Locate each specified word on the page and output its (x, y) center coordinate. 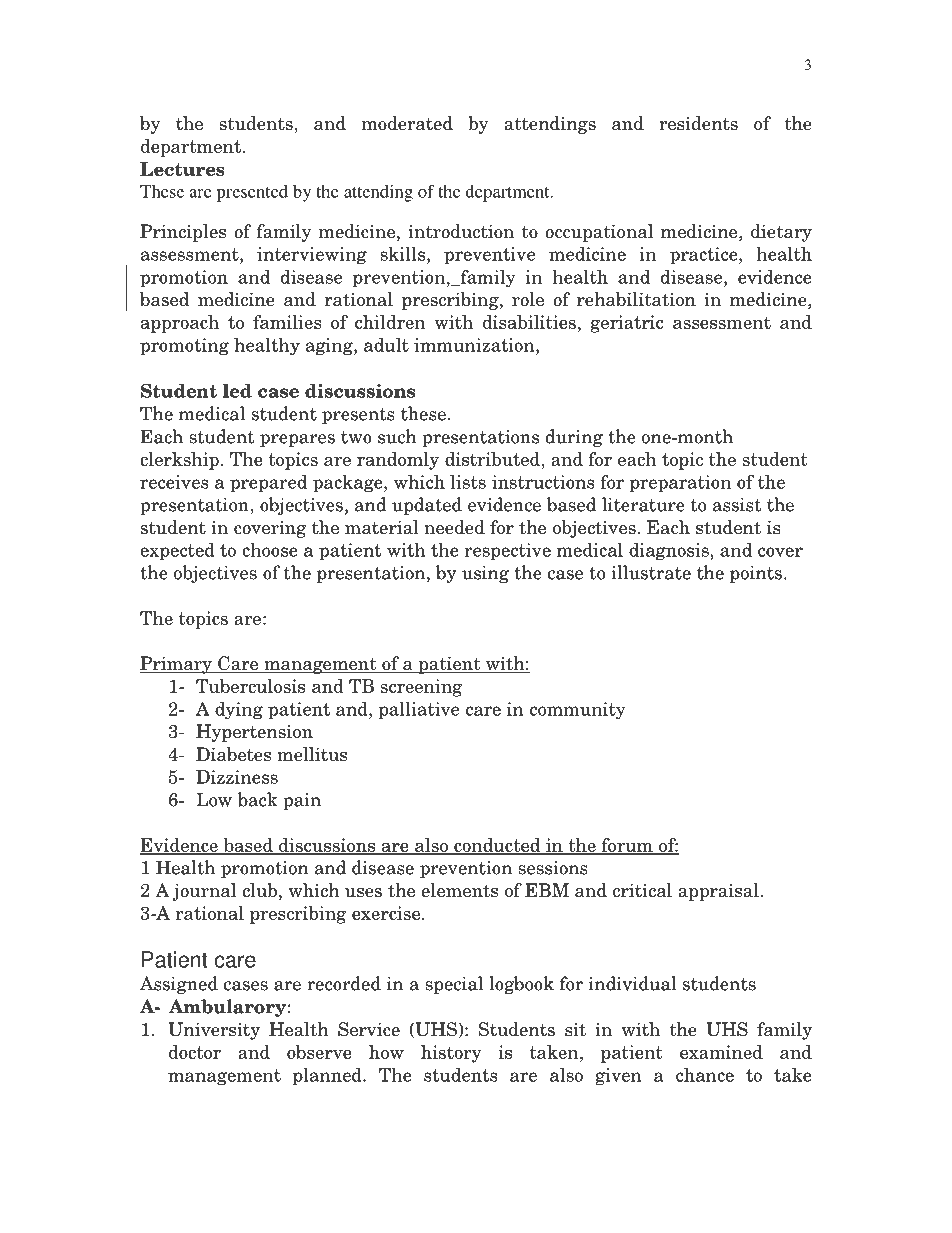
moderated (407, 123)
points (756, 574)
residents (698, 123)
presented (252, 193)
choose (270, 549)
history (451, 1054)
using (485, 574)
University (214, 1031)
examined (721, 1052)
